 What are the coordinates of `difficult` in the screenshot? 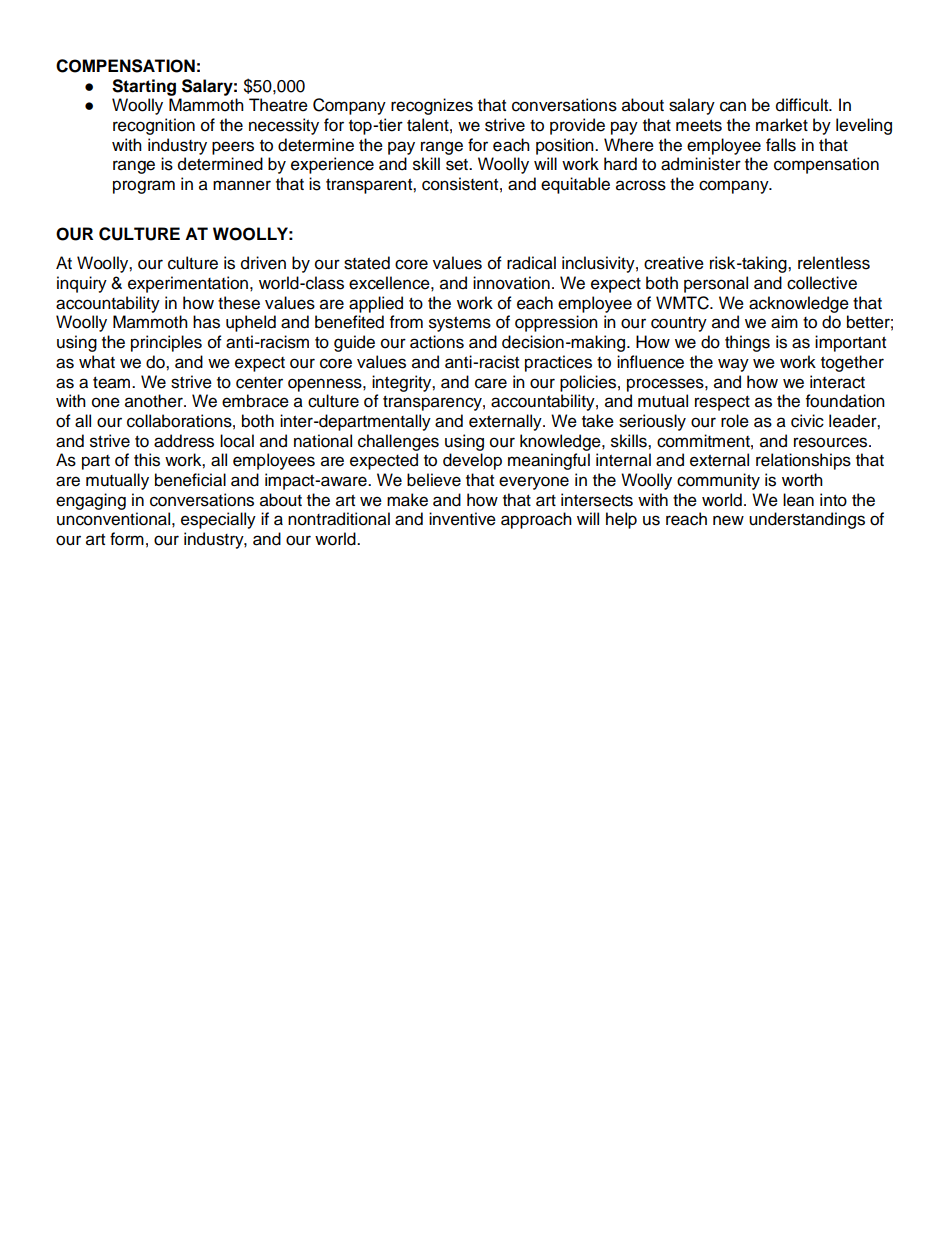 It's located at (803, 105).
